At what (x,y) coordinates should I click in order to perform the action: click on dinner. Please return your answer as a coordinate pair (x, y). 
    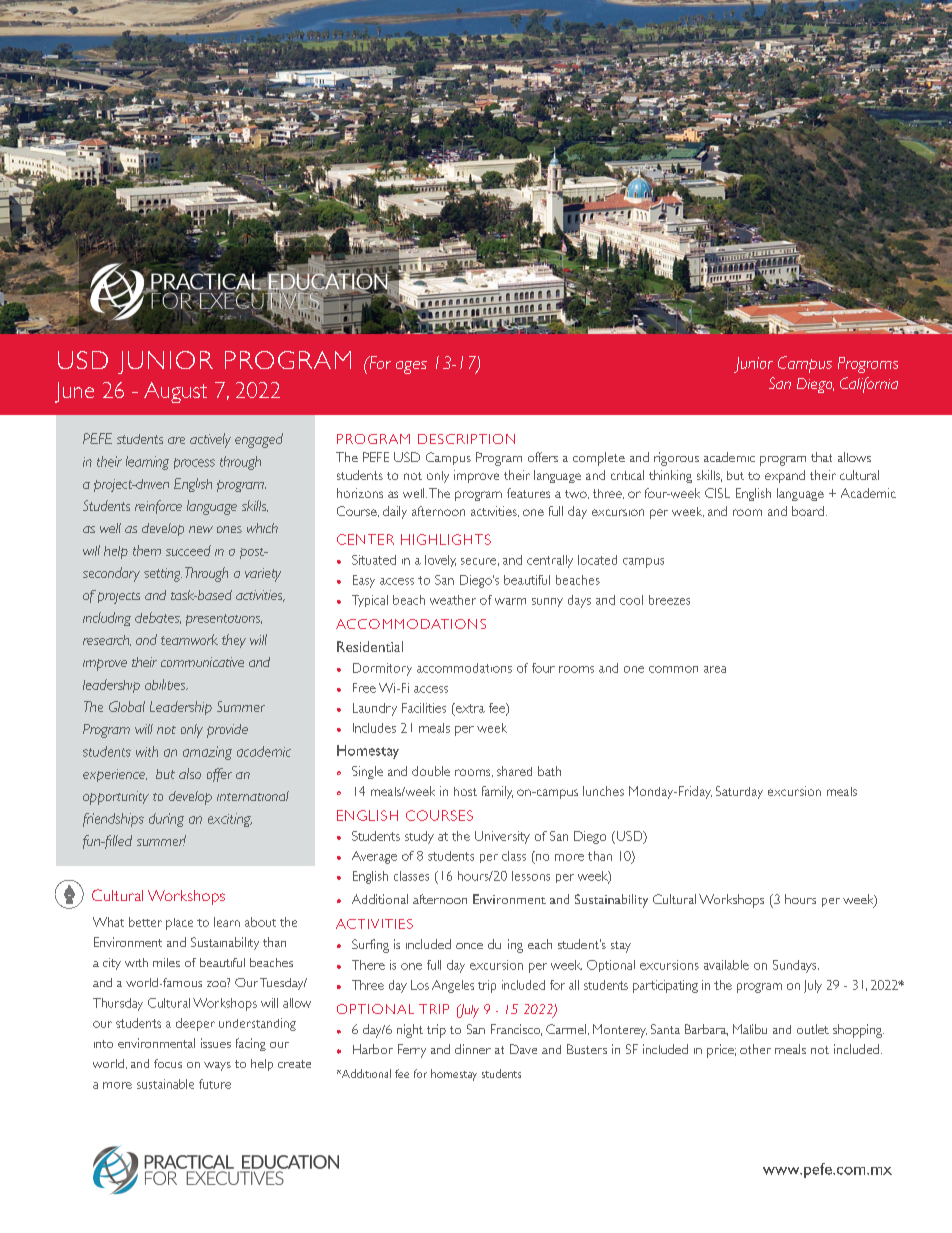
    Looking at the image, I should click on (473, 1049).
